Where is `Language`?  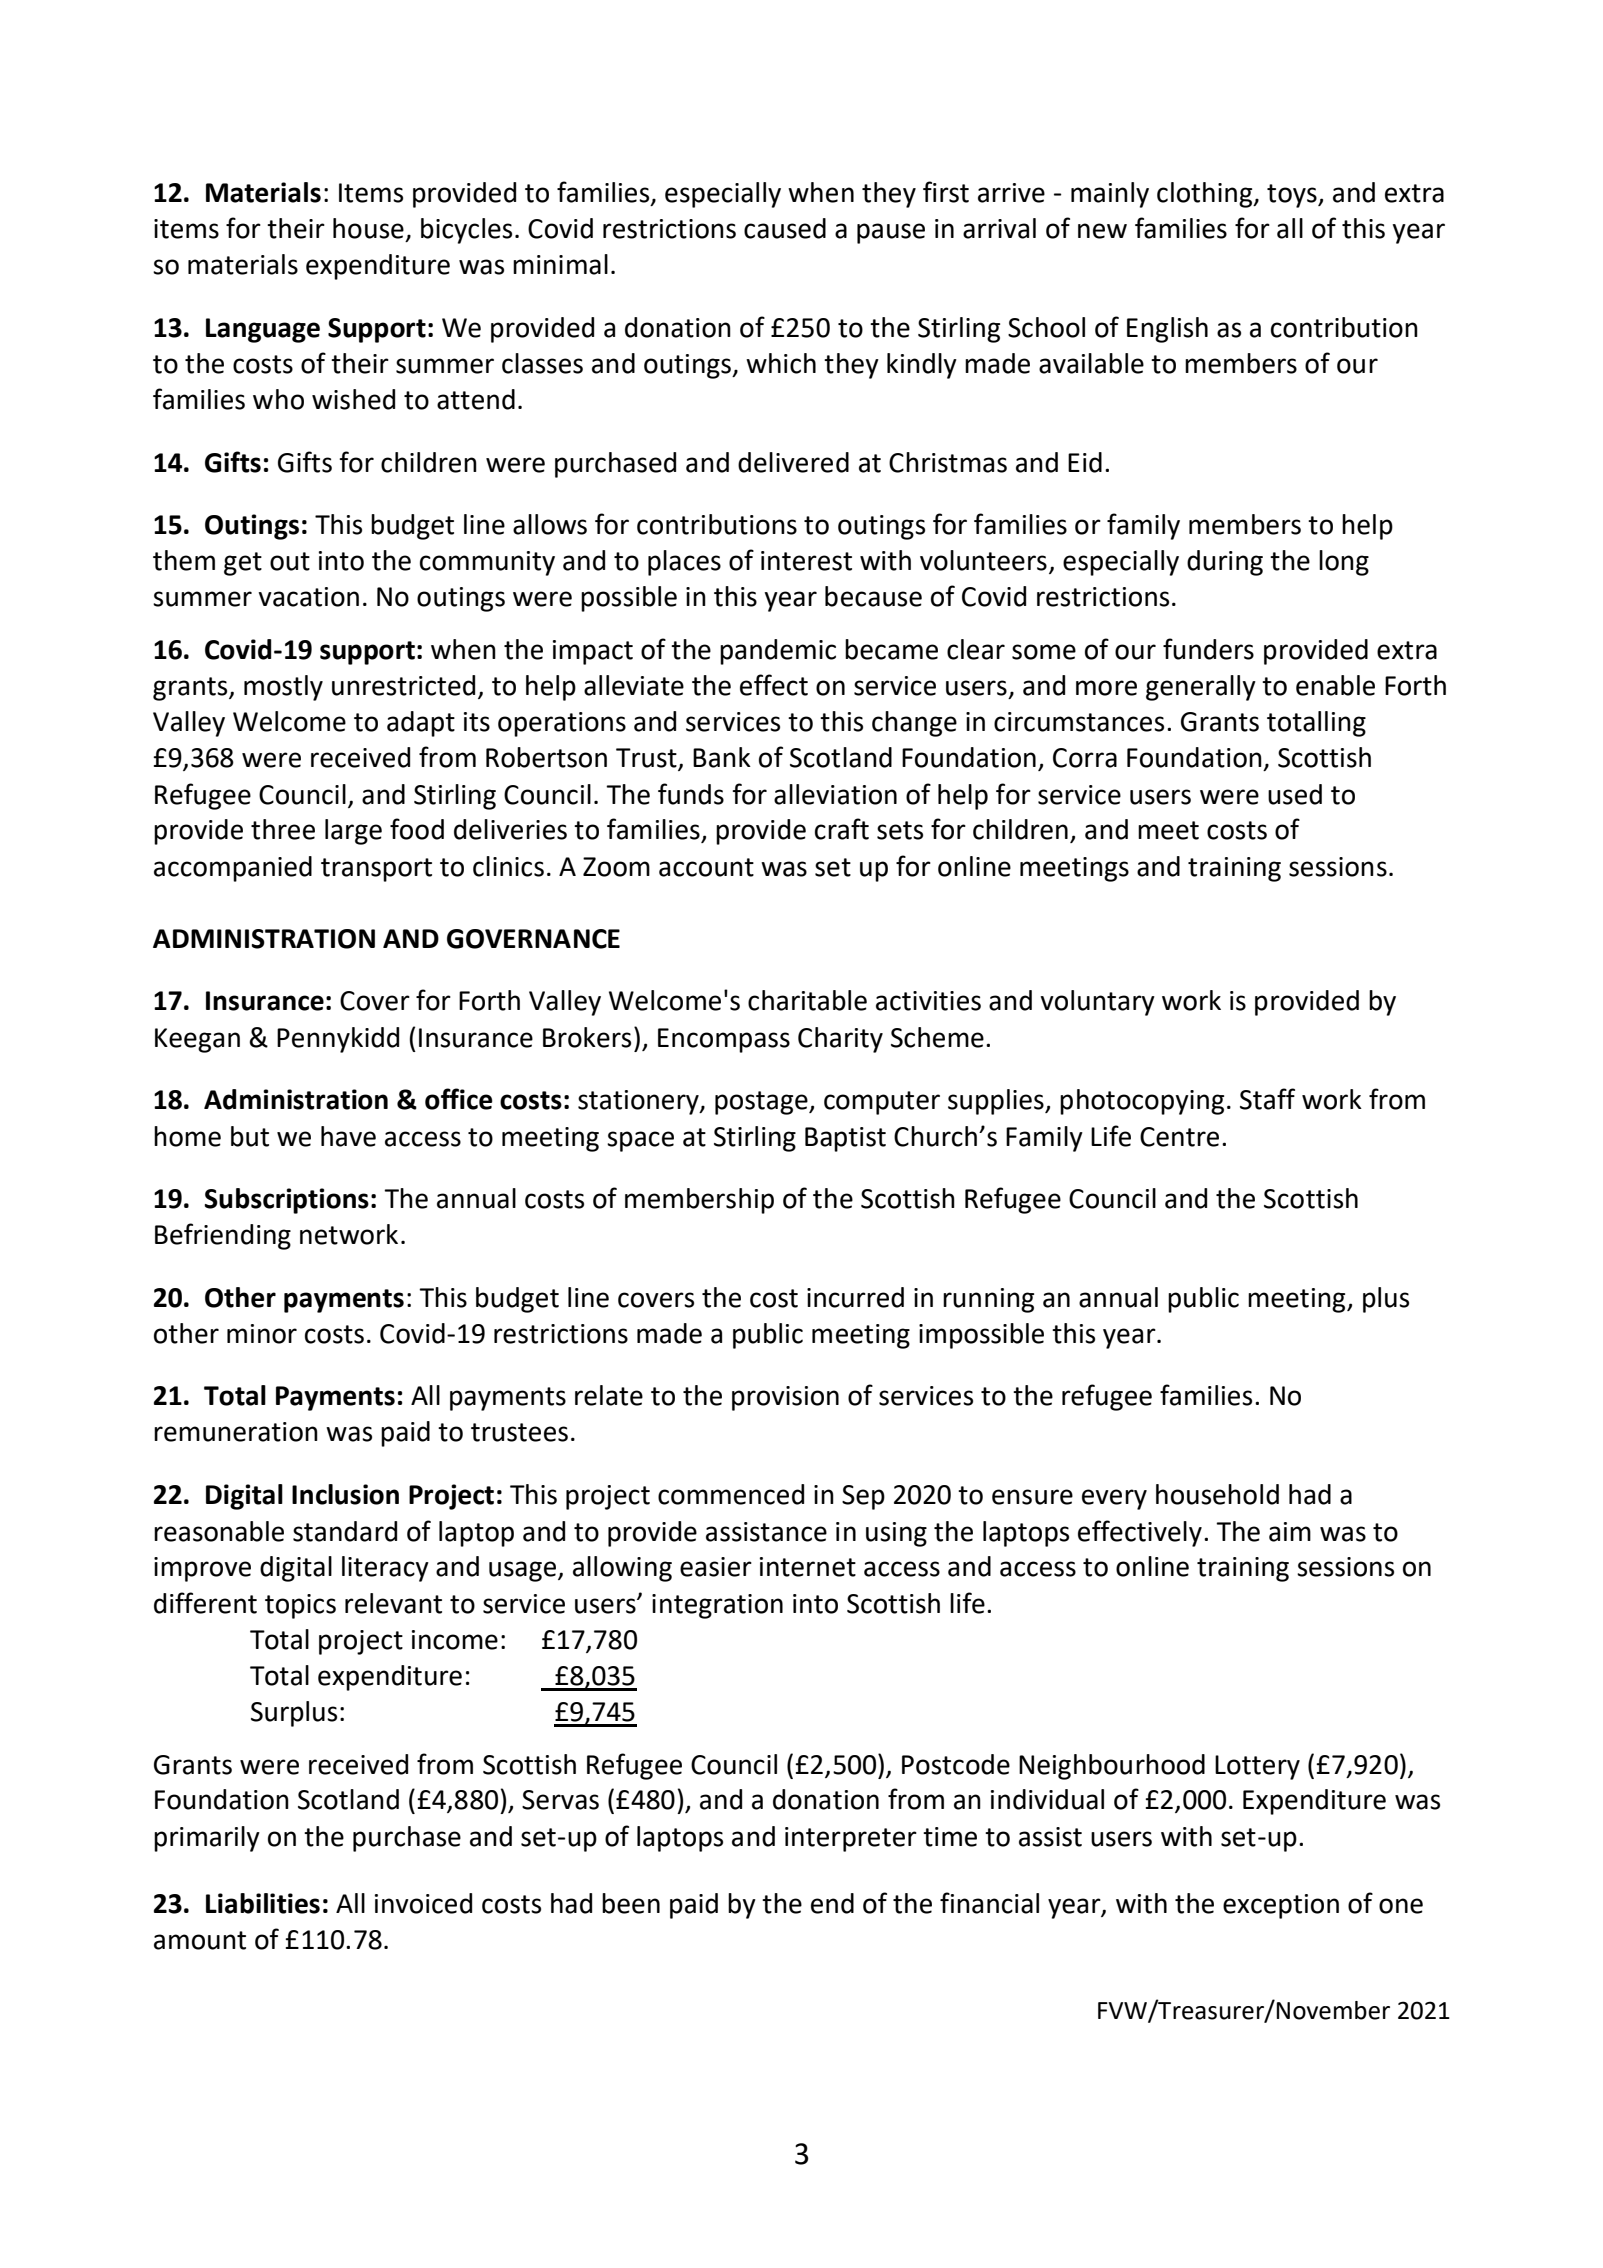
Language is located at coordinates (263, 330).
